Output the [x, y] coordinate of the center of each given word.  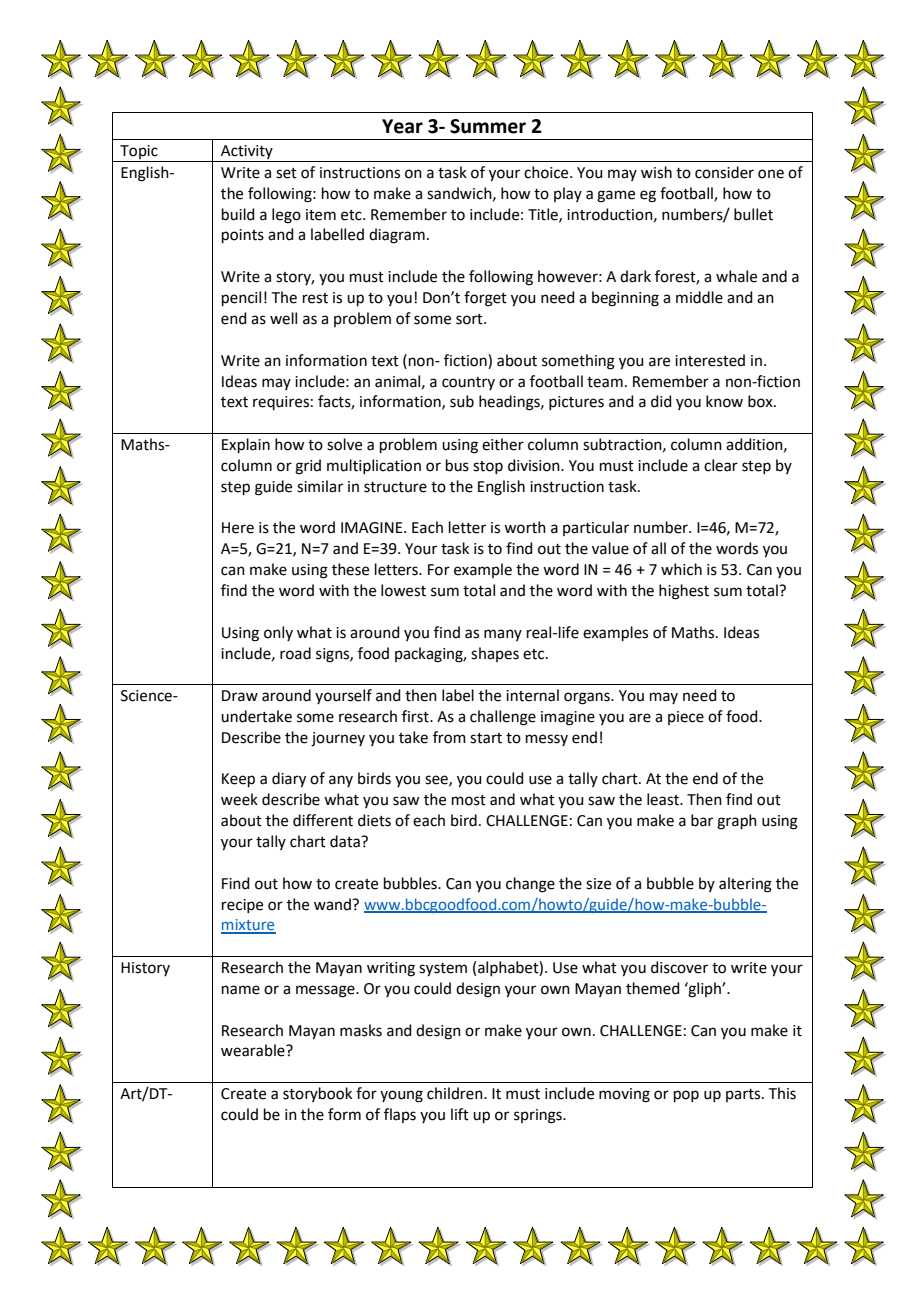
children [456, 1093]
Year [402, 126]
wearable [254, 1050]
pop [686, 1096]
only [278, 633]
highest [684, 592]
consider [724, 172]
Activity [247, 153]
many [503, 635]
